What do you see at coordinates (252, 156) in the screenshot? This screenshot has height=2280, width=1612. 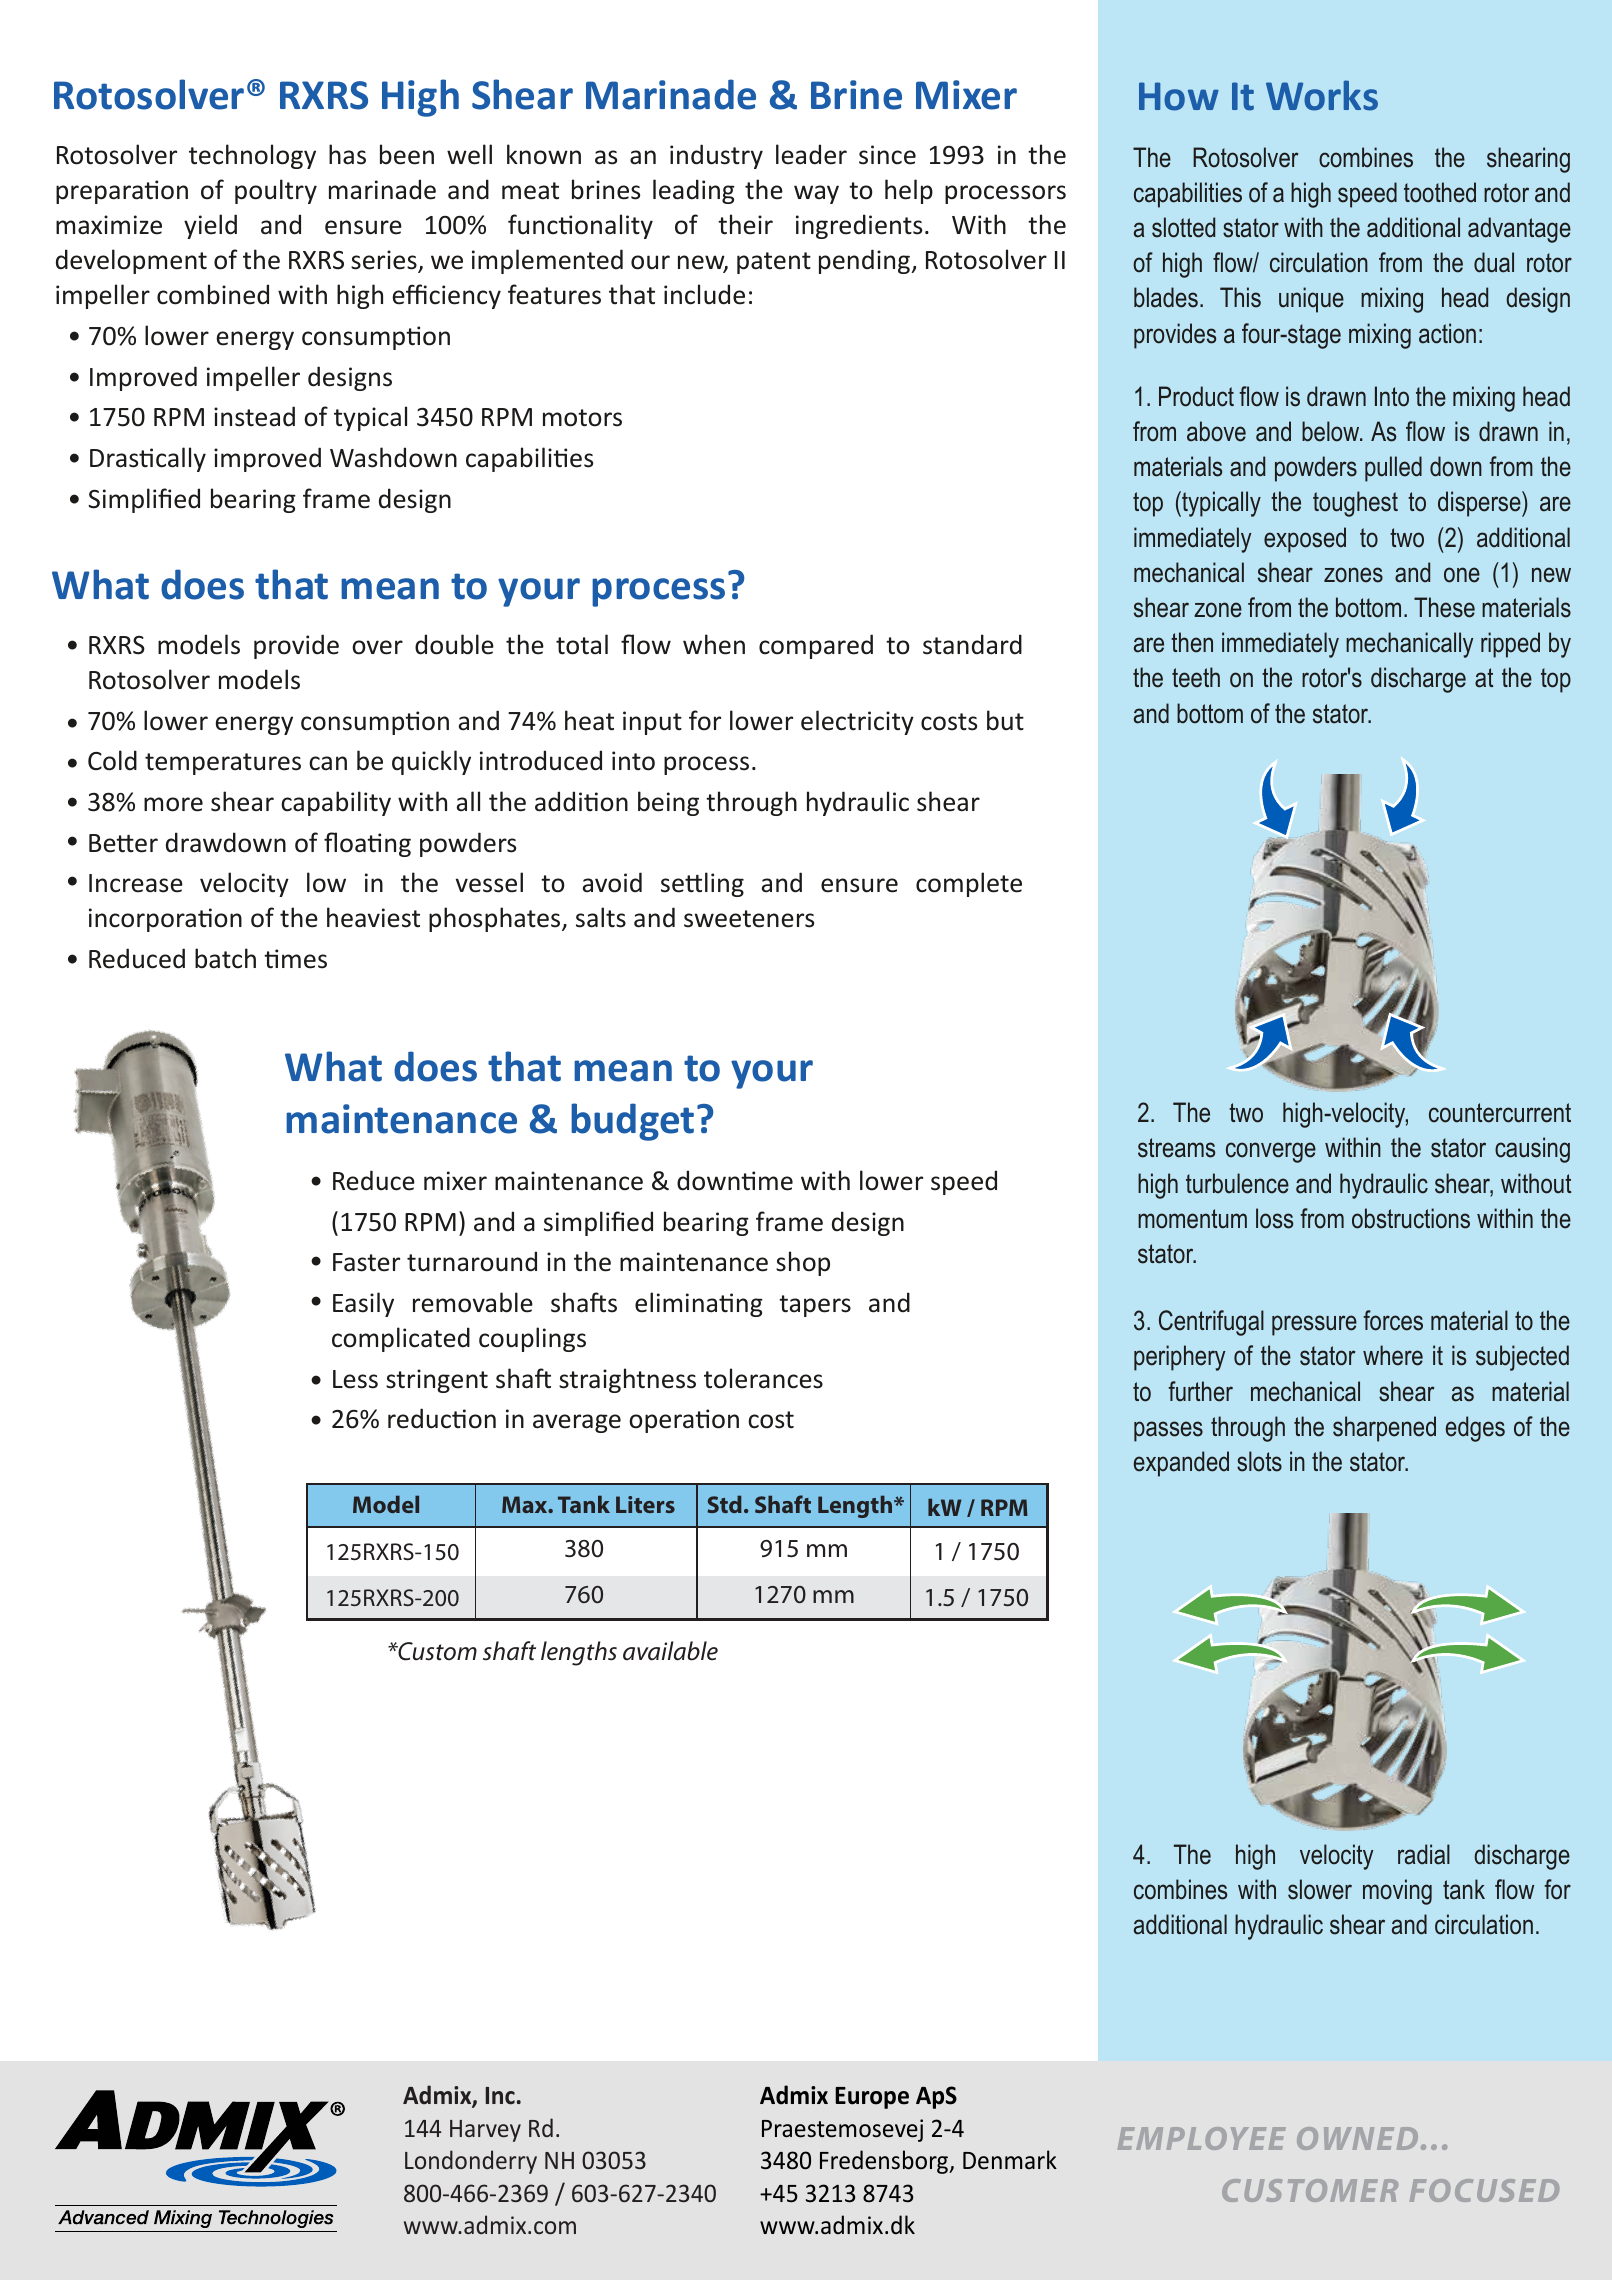 I see `technology` at bounding box center [252, 156].
